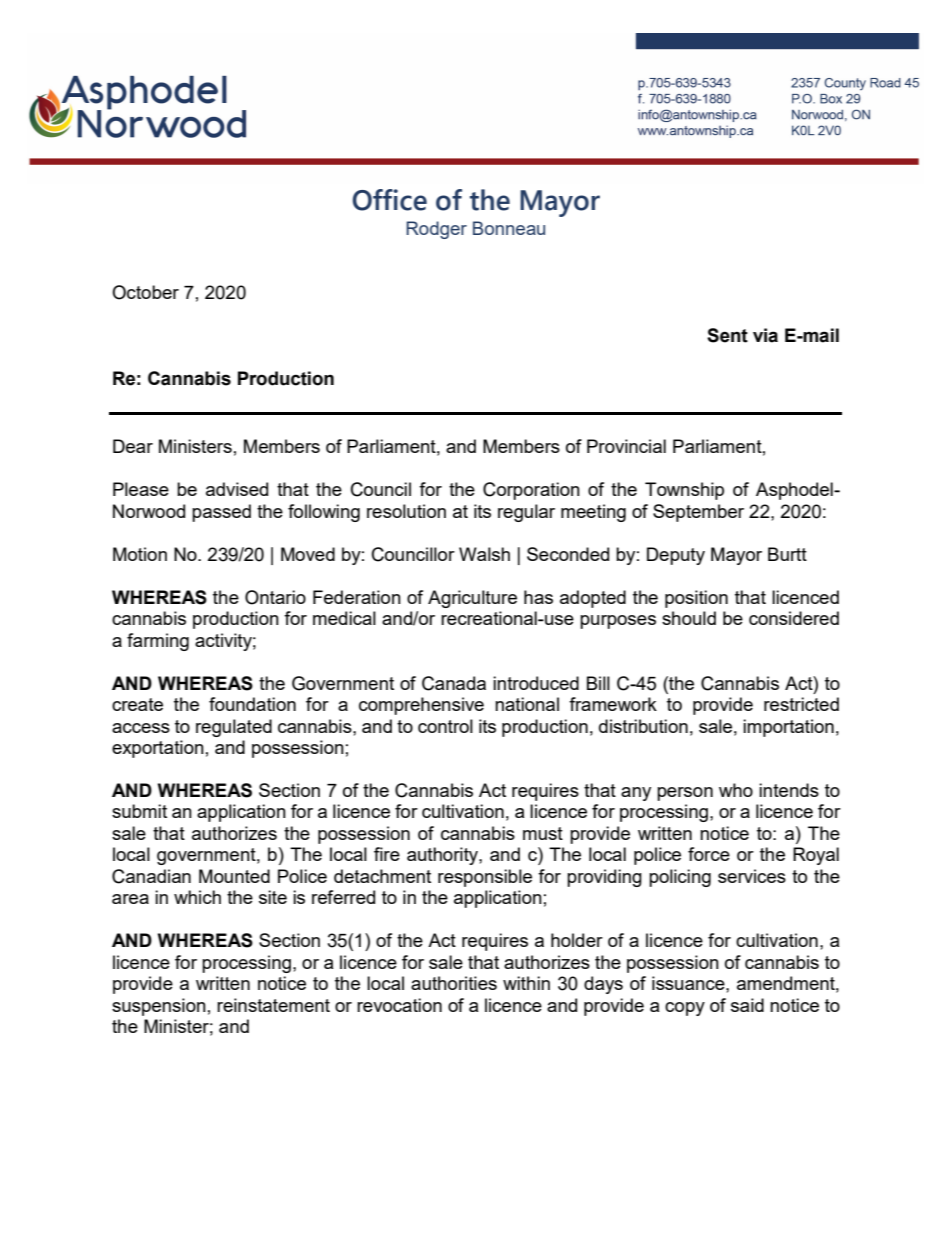  I want to click on September, so click(698, 513).
